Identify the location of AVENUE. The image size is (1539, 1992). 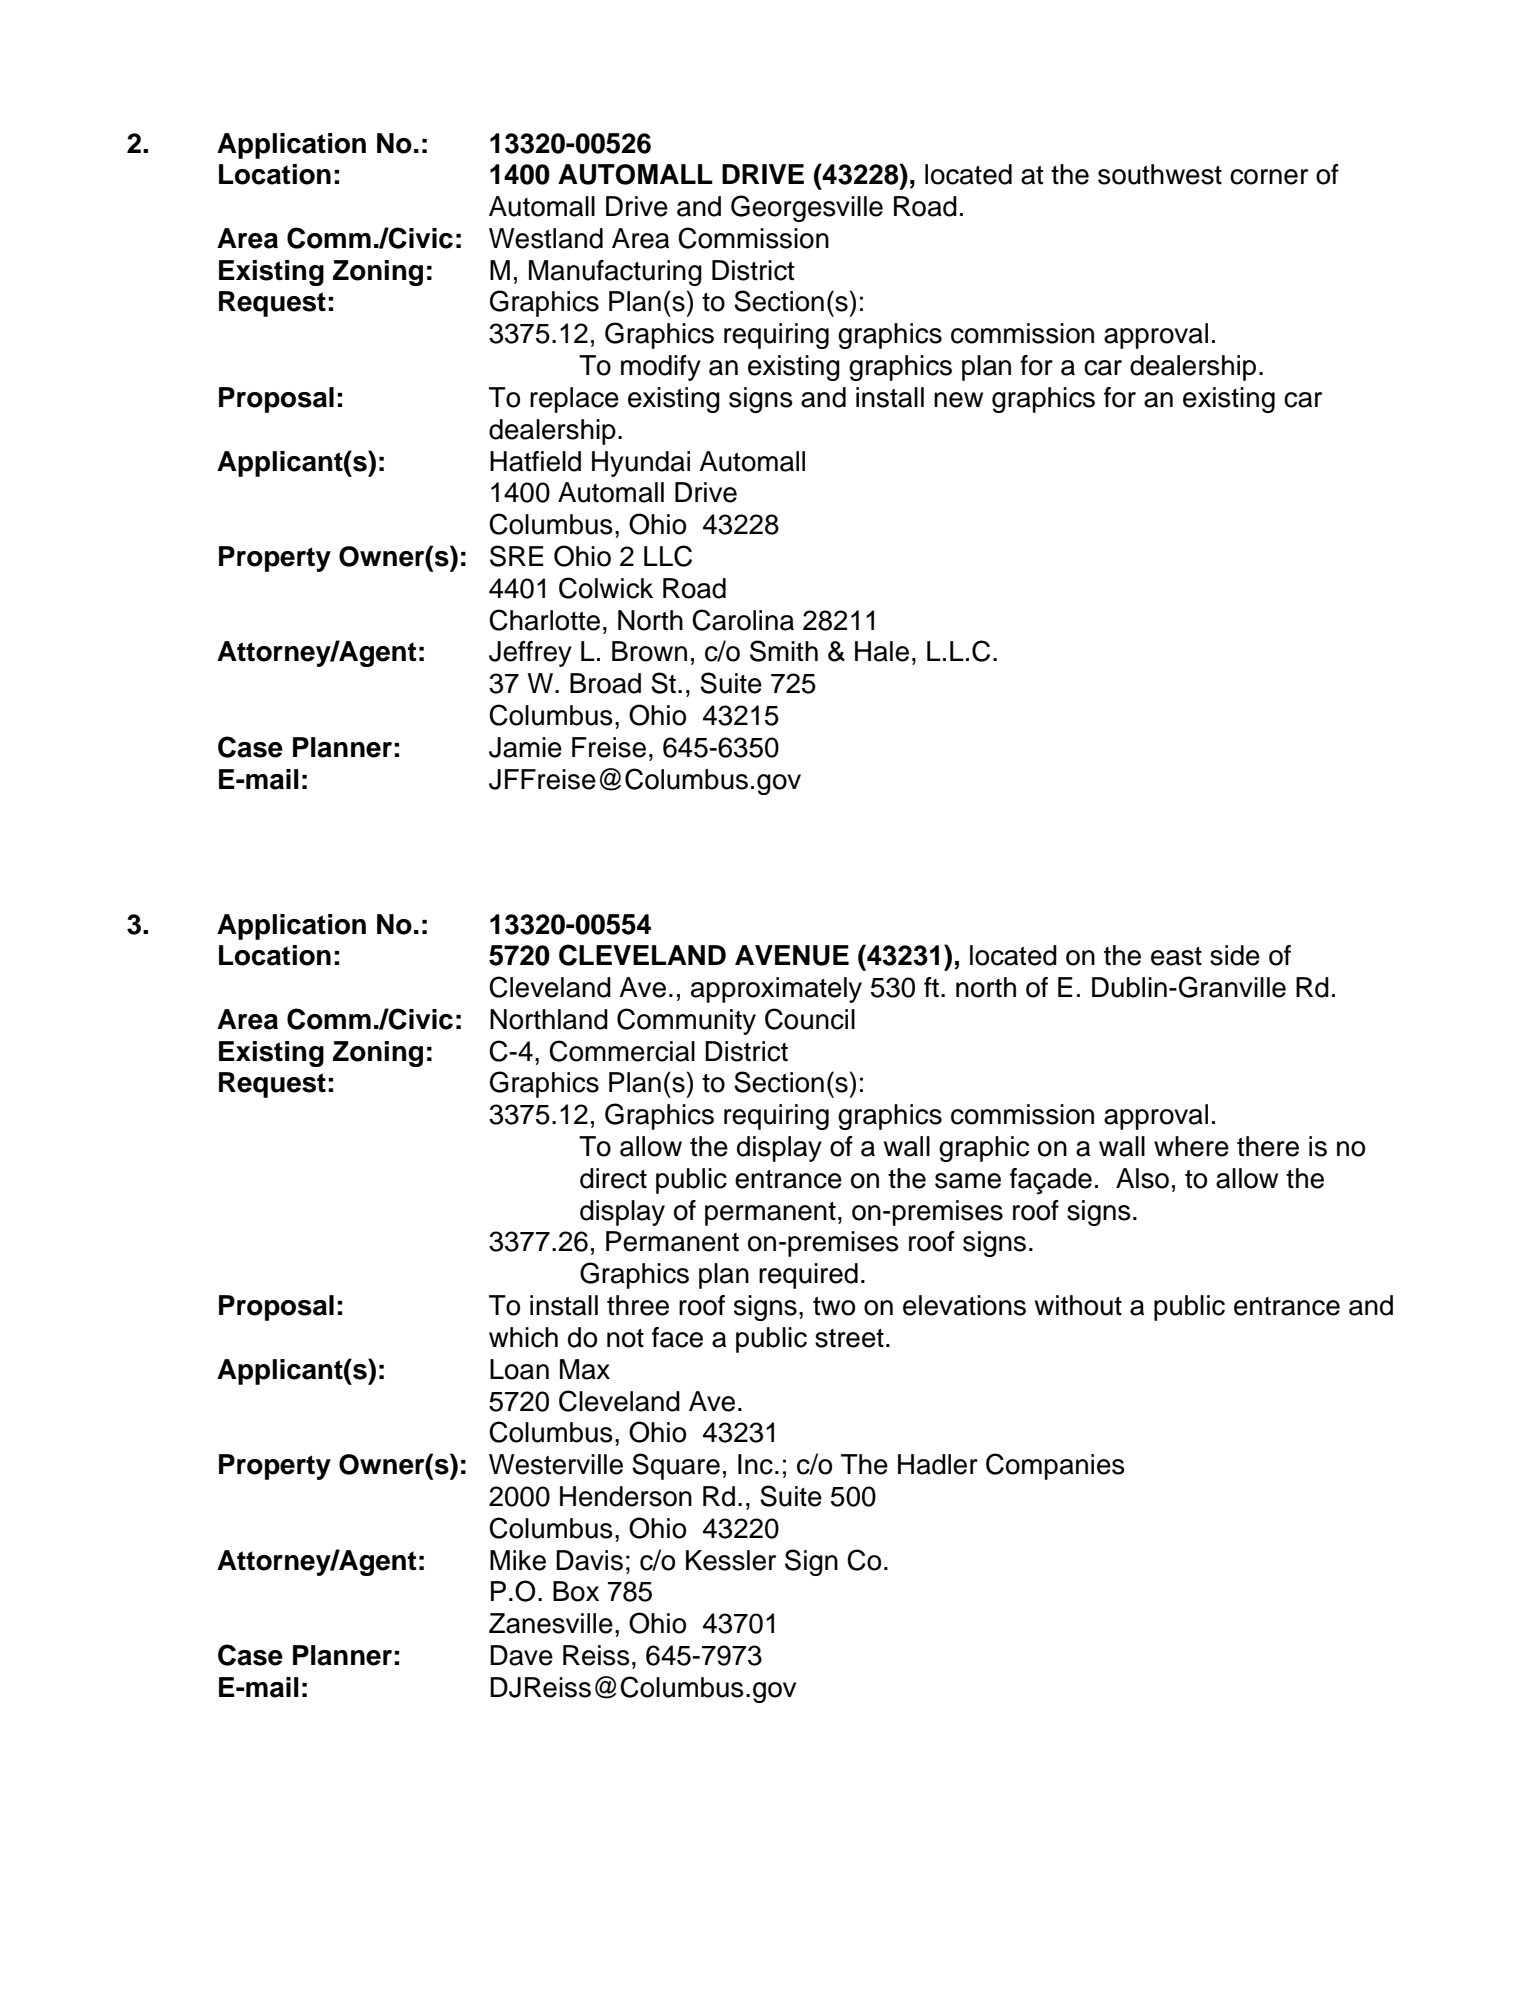
(792, 955).
